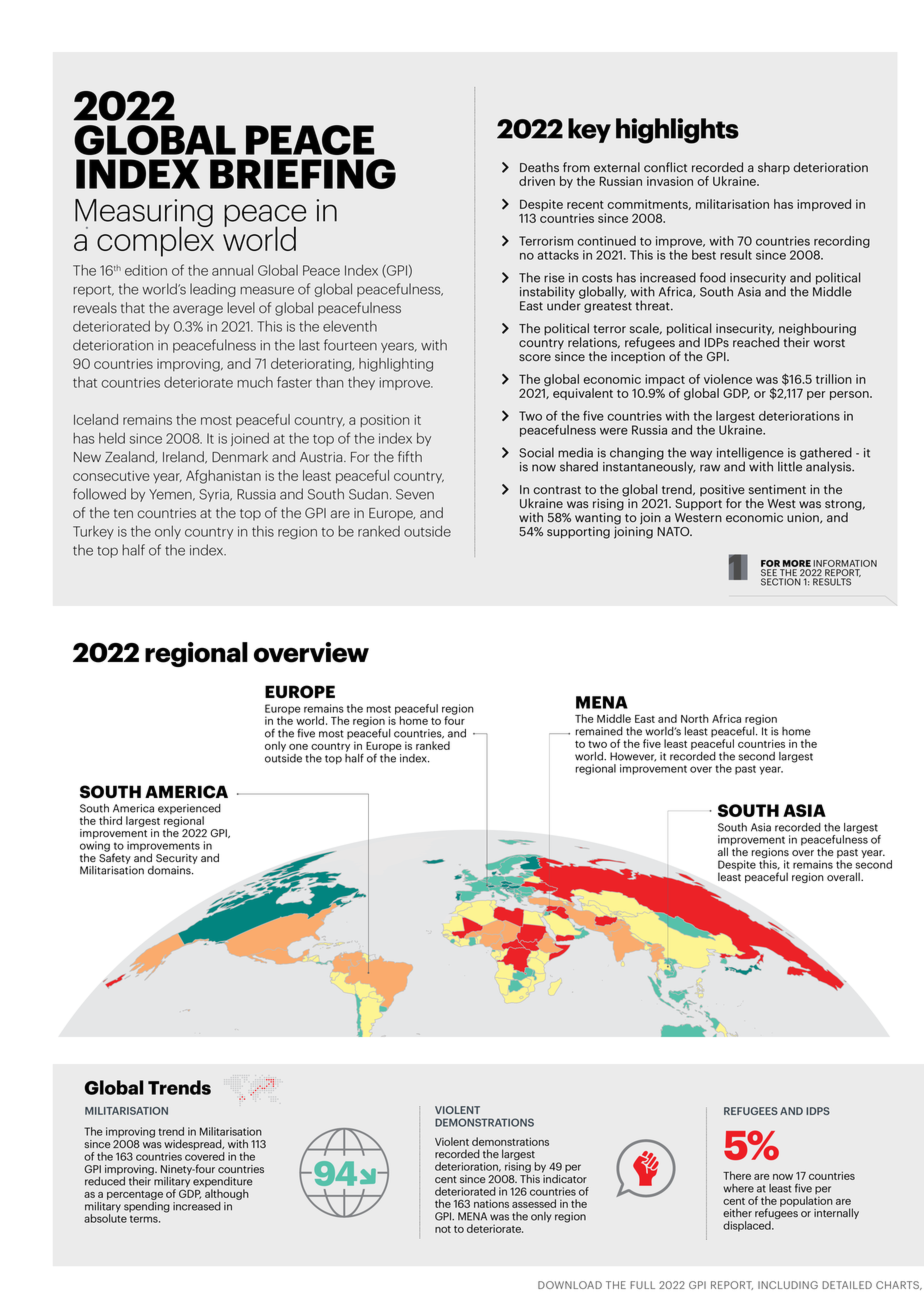  I want to click on sharp, so click(774, 168).
